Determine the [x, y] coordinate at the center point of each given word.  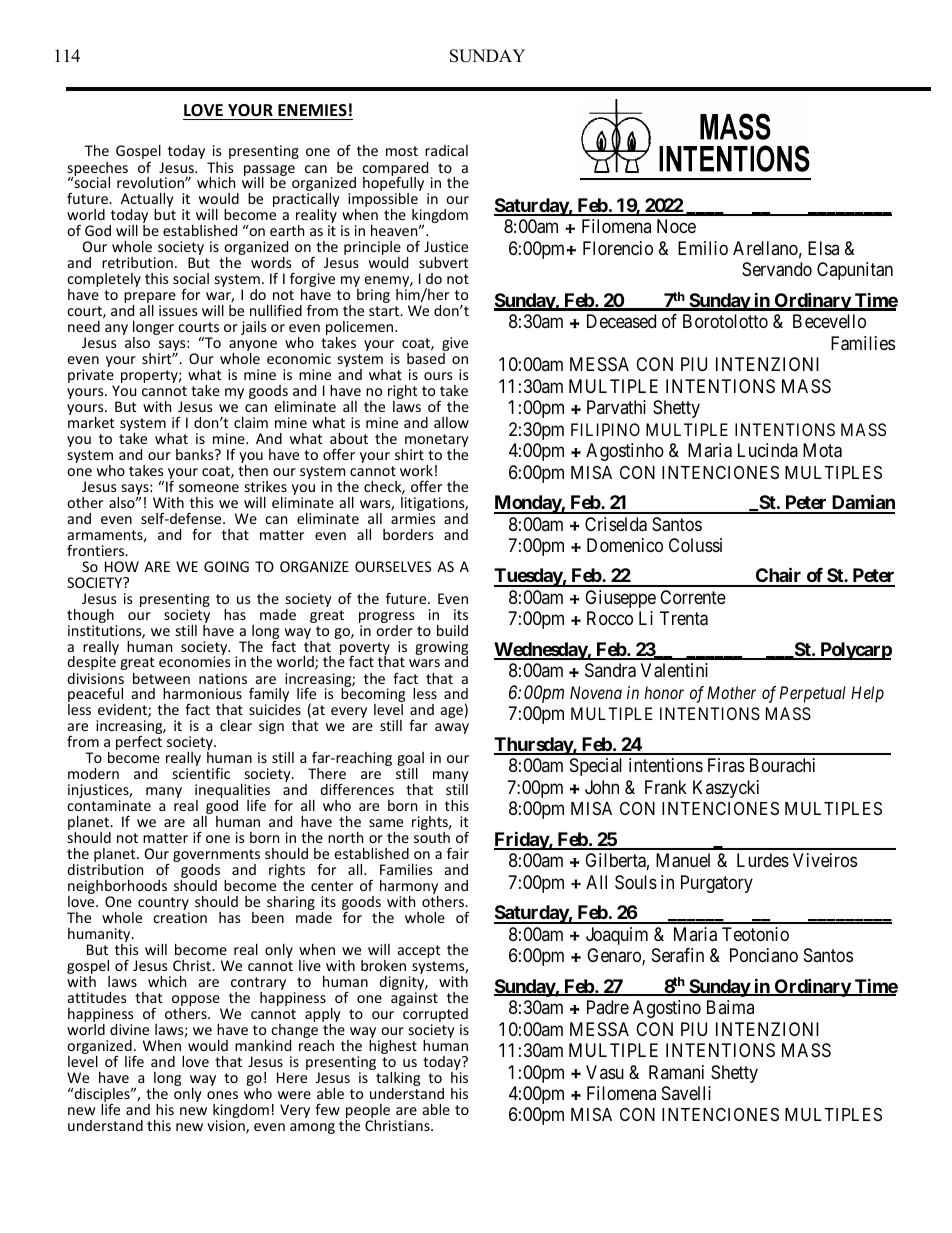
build [452, 630]
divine [129, 1029]
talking [397, 1079]
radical [446, 150]
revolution [151, 182]
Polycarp [855, 651]
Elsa [823, 248]
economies [195, 661]
